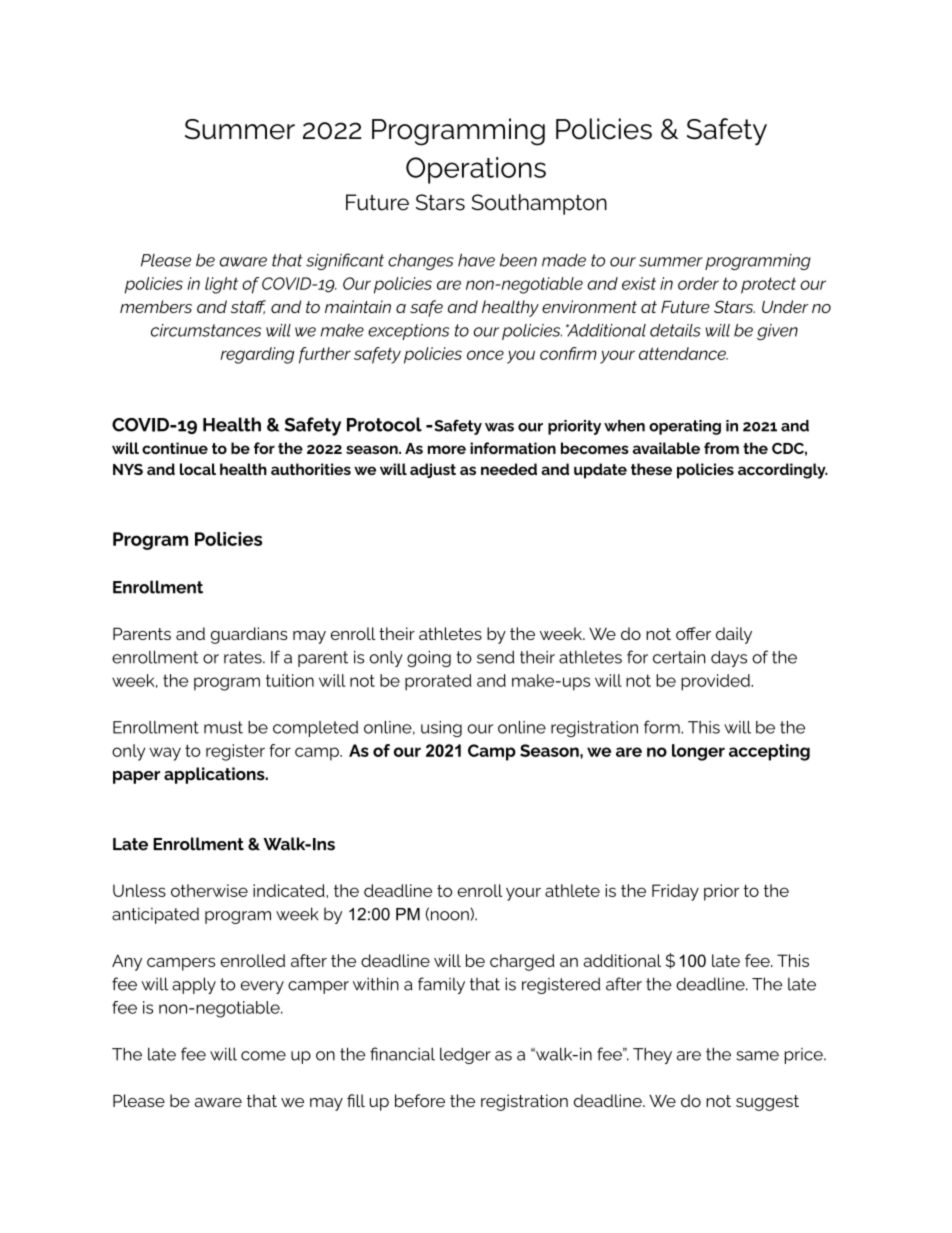 Image resolution: width=952 pixels, height=1233 pixels. What do you see at coordinates (698, 752) in the page?
I see `longer` at bounding box center [698, 752].
